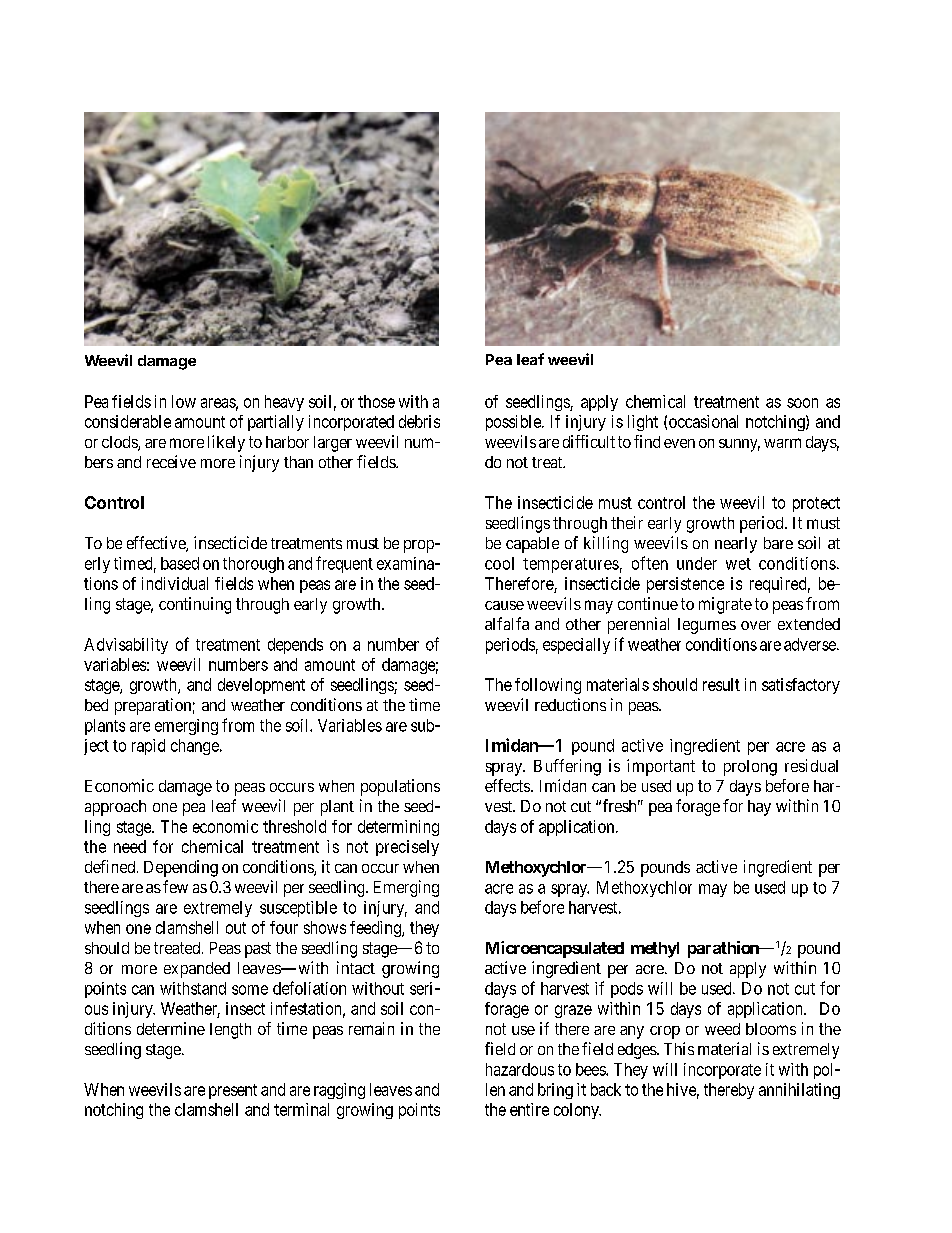 The width and height of the screenshot is (952, 1233). I want to click on present, so click(233, 1091).
